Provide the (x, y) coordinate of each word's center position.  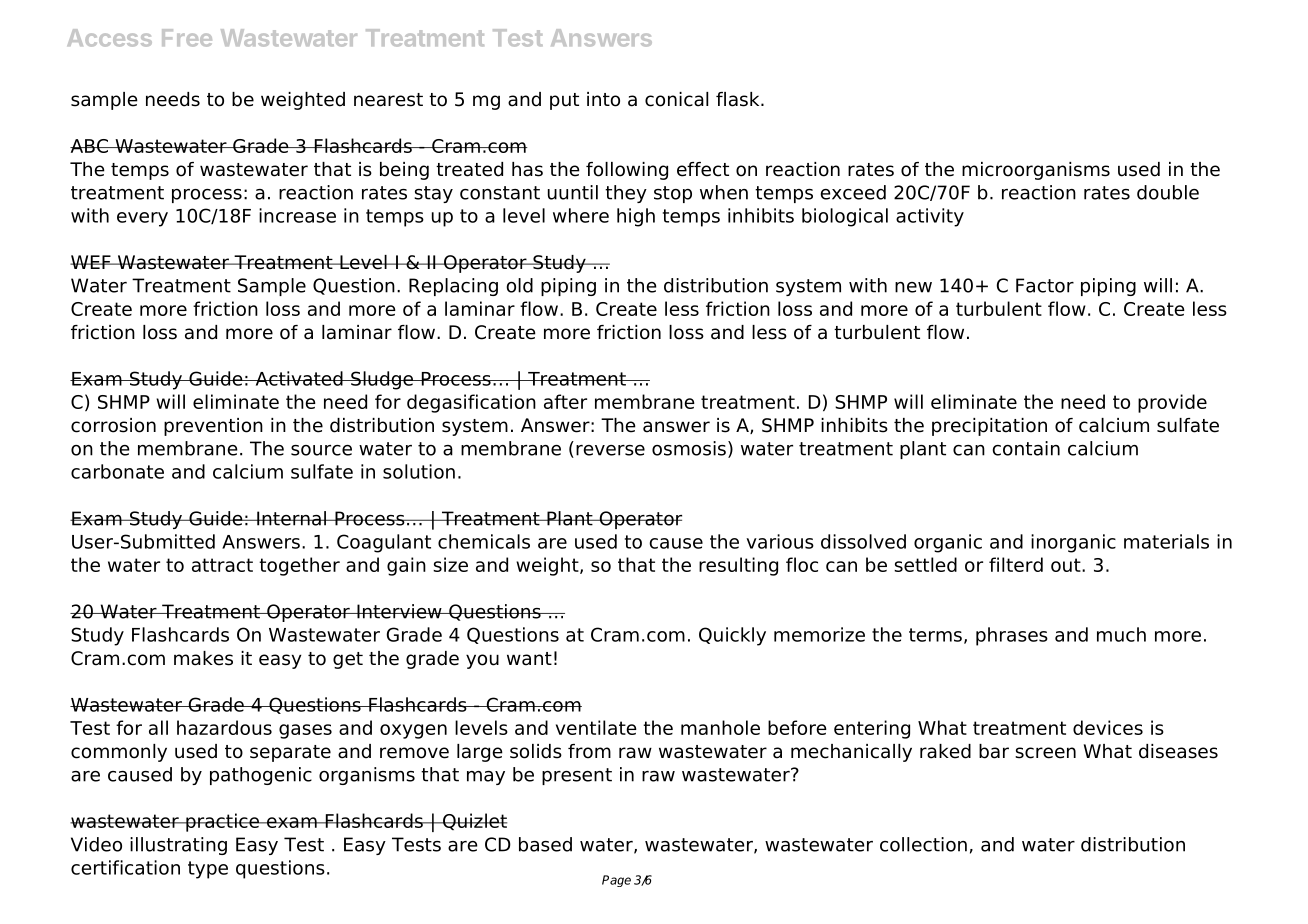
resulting (738, 566)
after (565, 401)
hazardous (224, 727)
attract (222, 565)
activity (930, 217)
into (603, 99)
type (208, 870)
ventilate (596, 727)
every (142, 219)
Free (187, 38)
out (1067, 565)
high (636, 217)
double (1168, 192)
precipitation (989, 427)
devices (1108, 727)
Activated (299, 378)
